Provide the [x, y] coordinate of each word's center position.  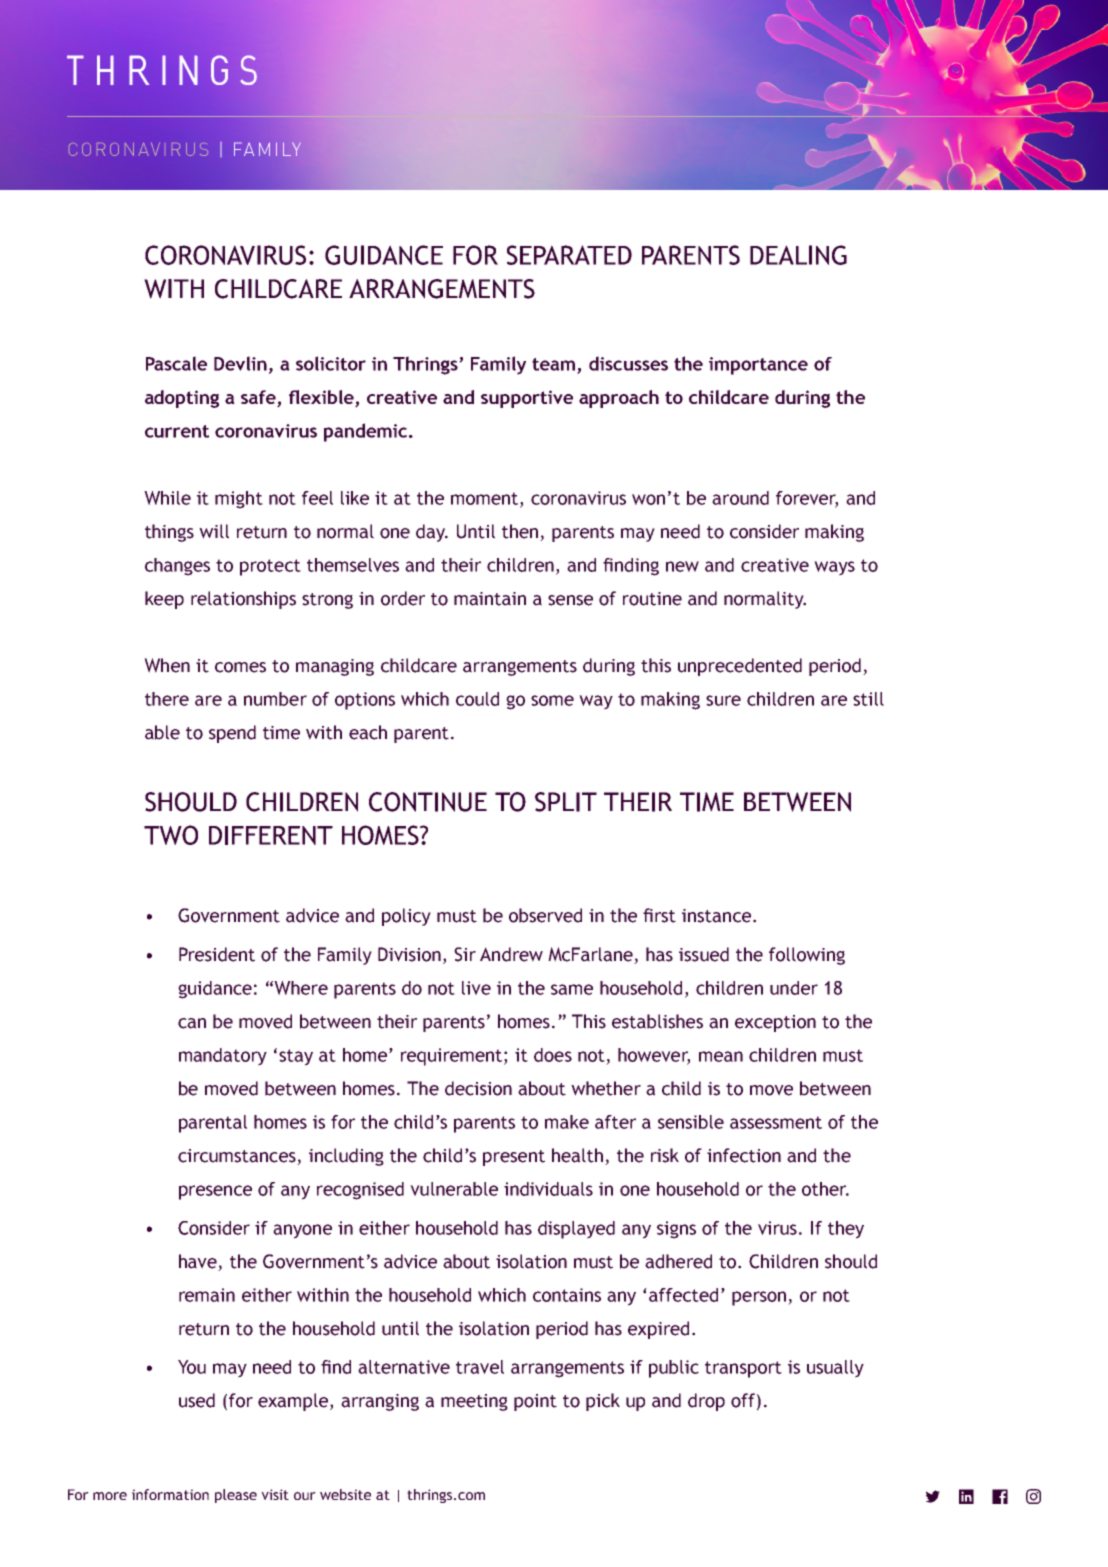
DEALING [798, 255]
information [170, 1494]
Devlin [240, 363]
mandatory [223, 1057]
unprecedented [740, 667]
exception [775, 1023]
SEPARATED [569, 255]
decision [478, 1088]
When [167, 665]
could [477, 699]
